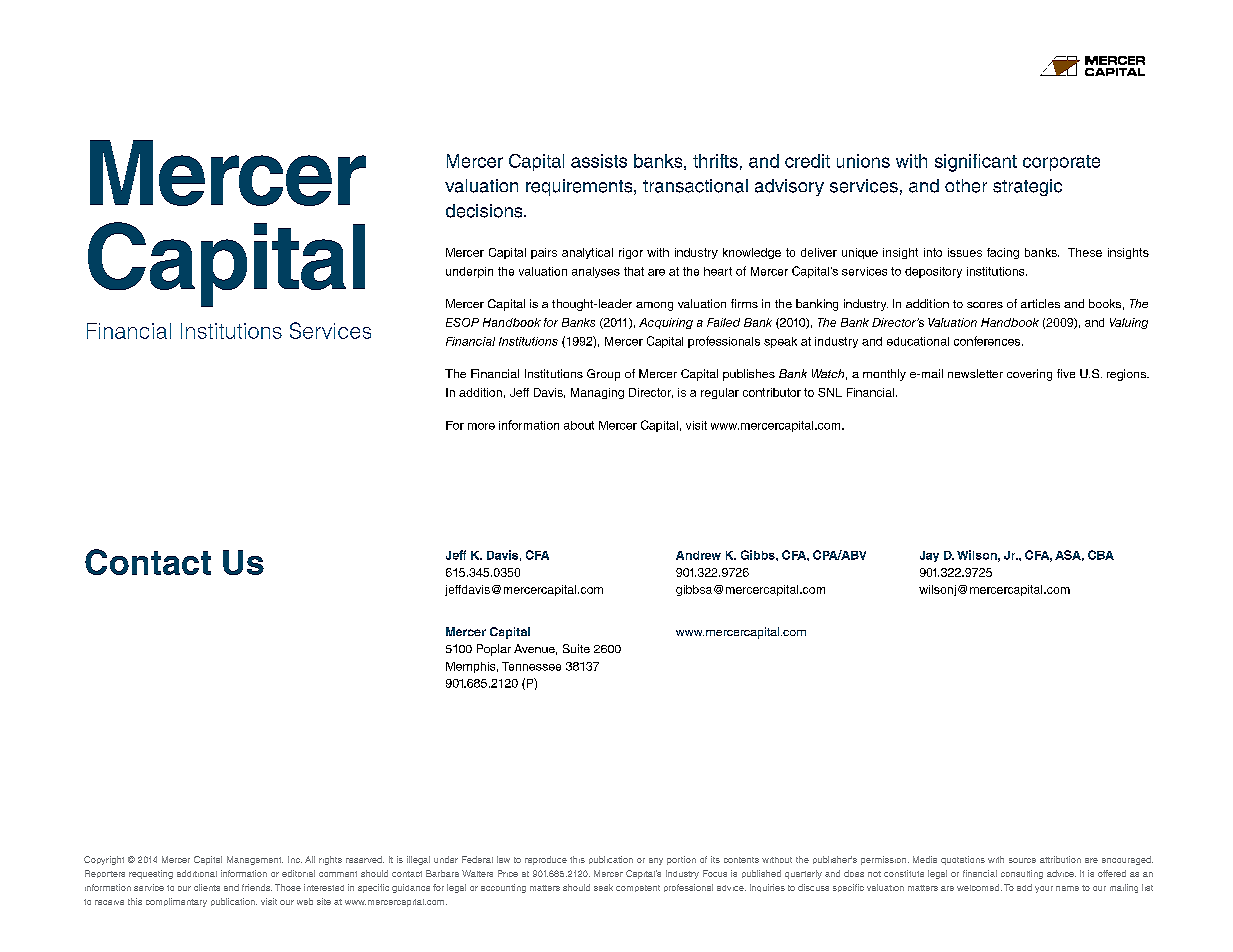 This document has height=952, width=1233. Describe the element at coordinates (580, 187) in the document. I see `requirements` at that location.
